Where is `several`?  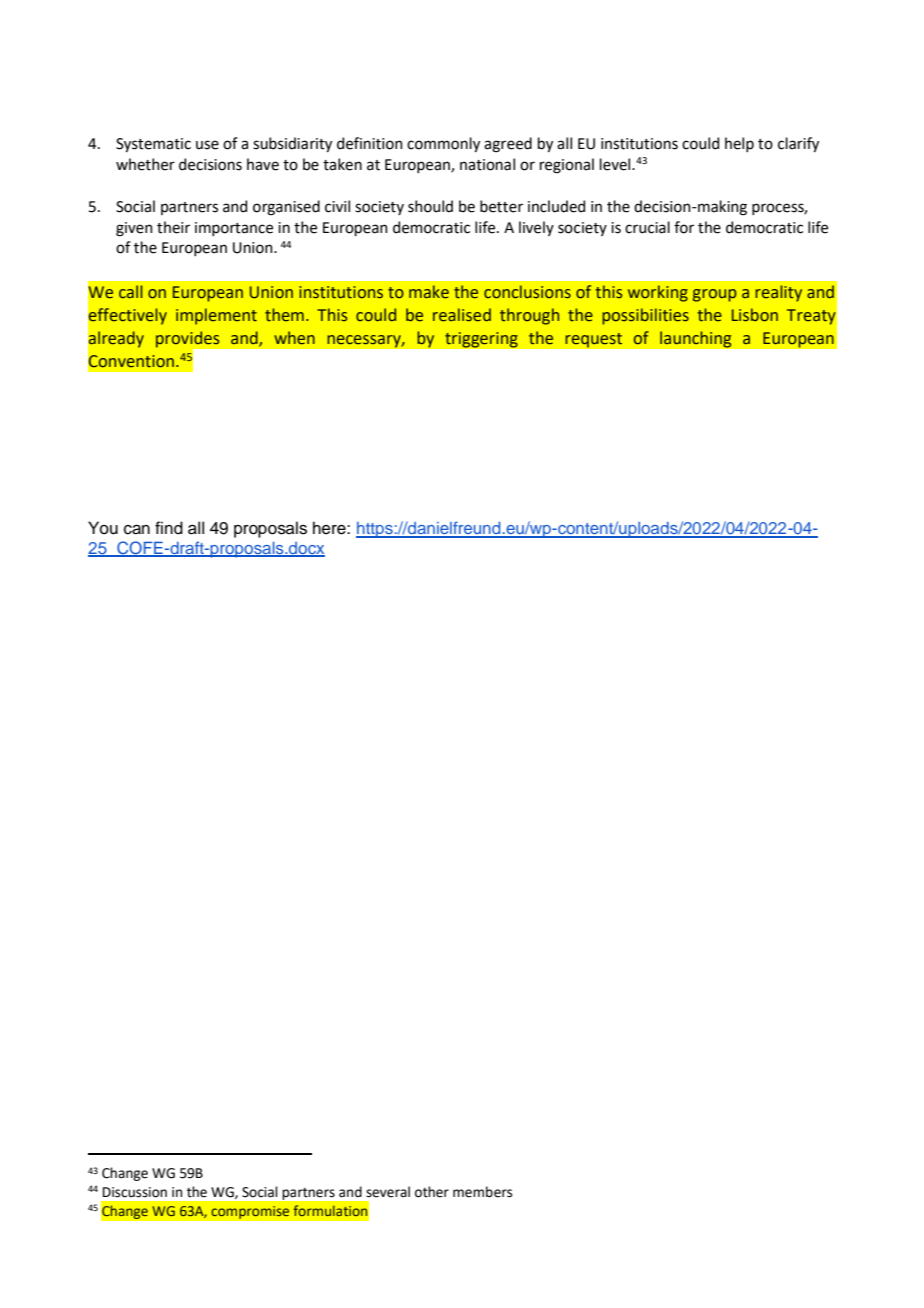
several is located at coordinates (388, 1192).
